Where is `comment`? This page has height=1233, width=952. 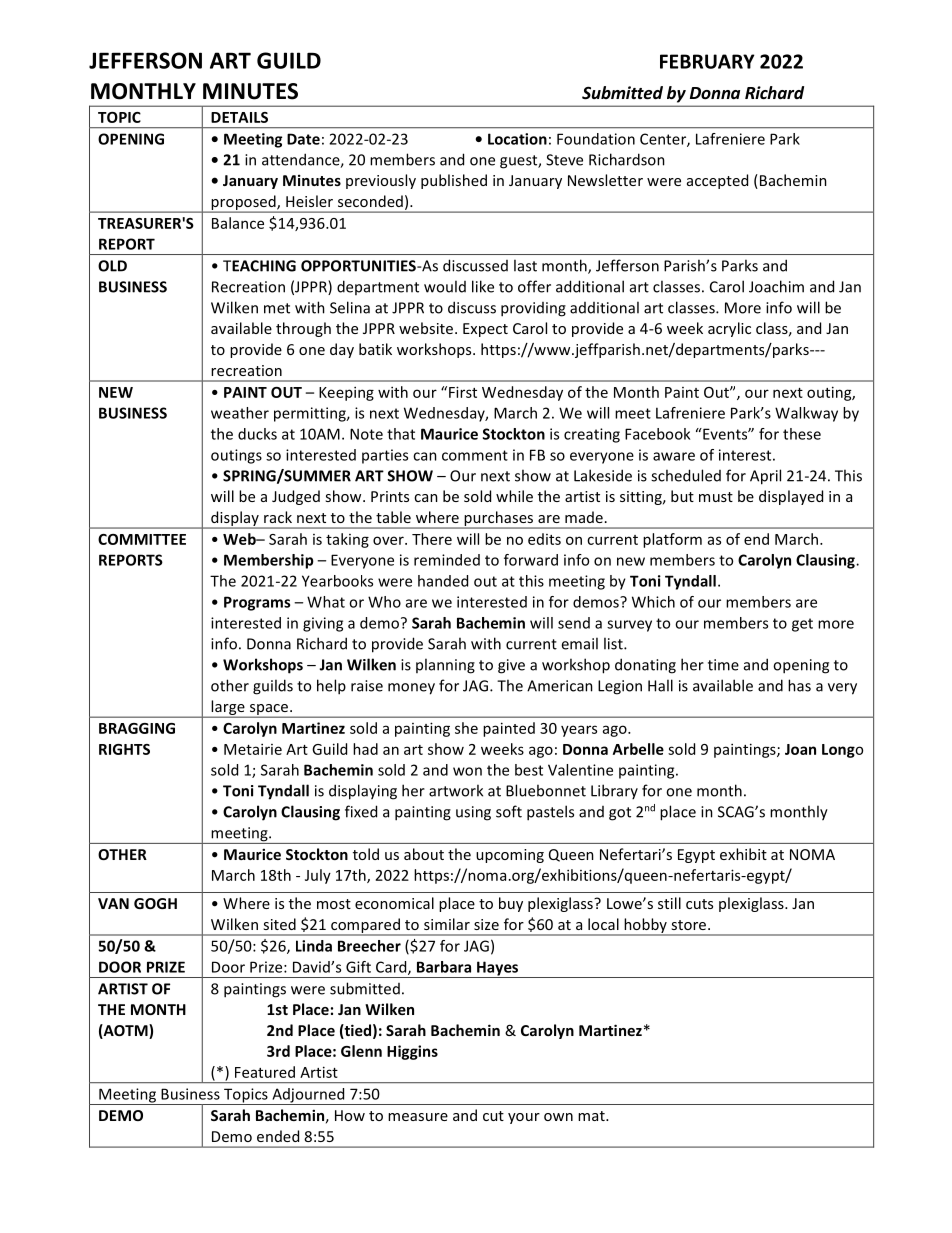 comment is located at coordinates (475, 455).
